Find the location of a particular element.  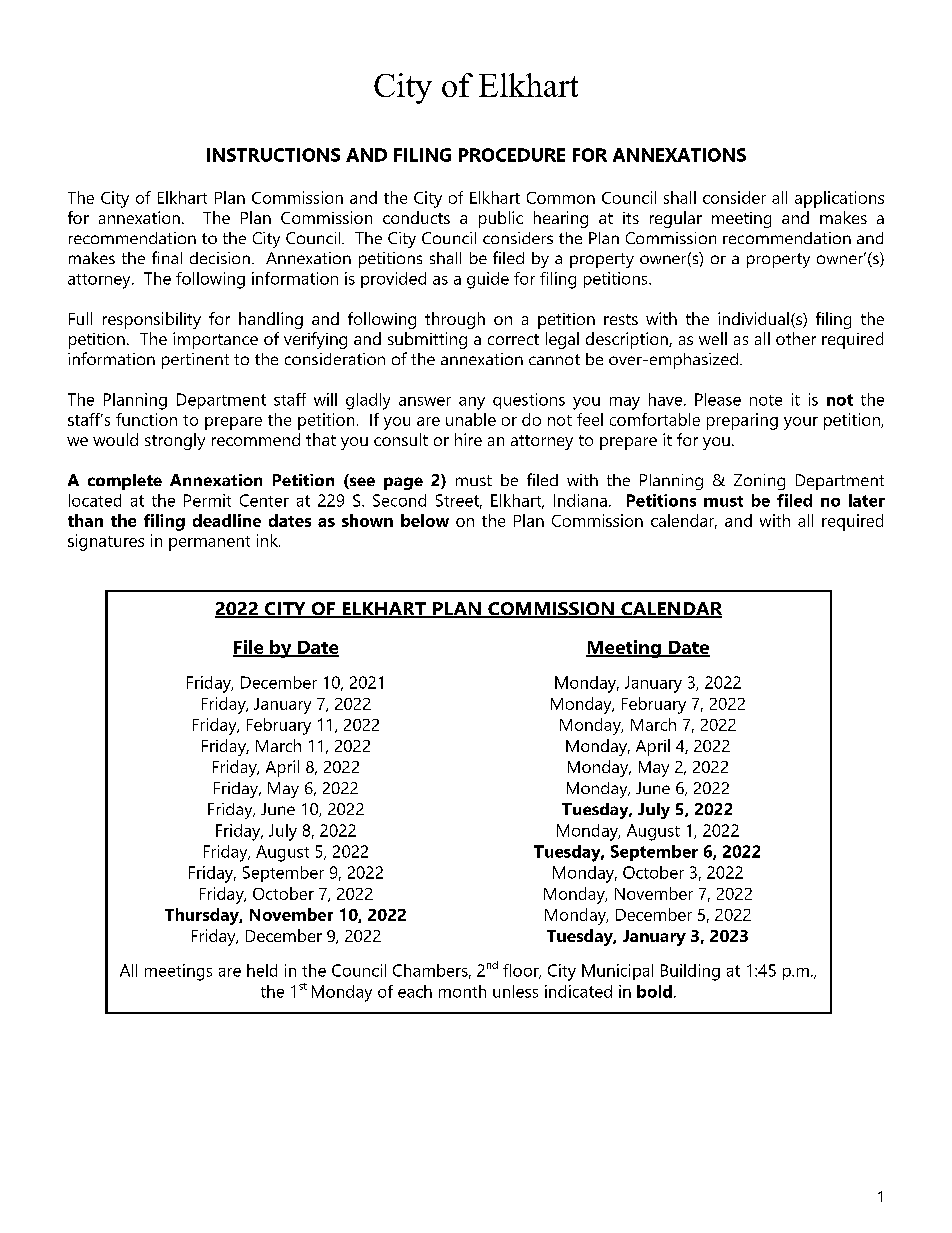

applications is located at coordinates (839, 199).
